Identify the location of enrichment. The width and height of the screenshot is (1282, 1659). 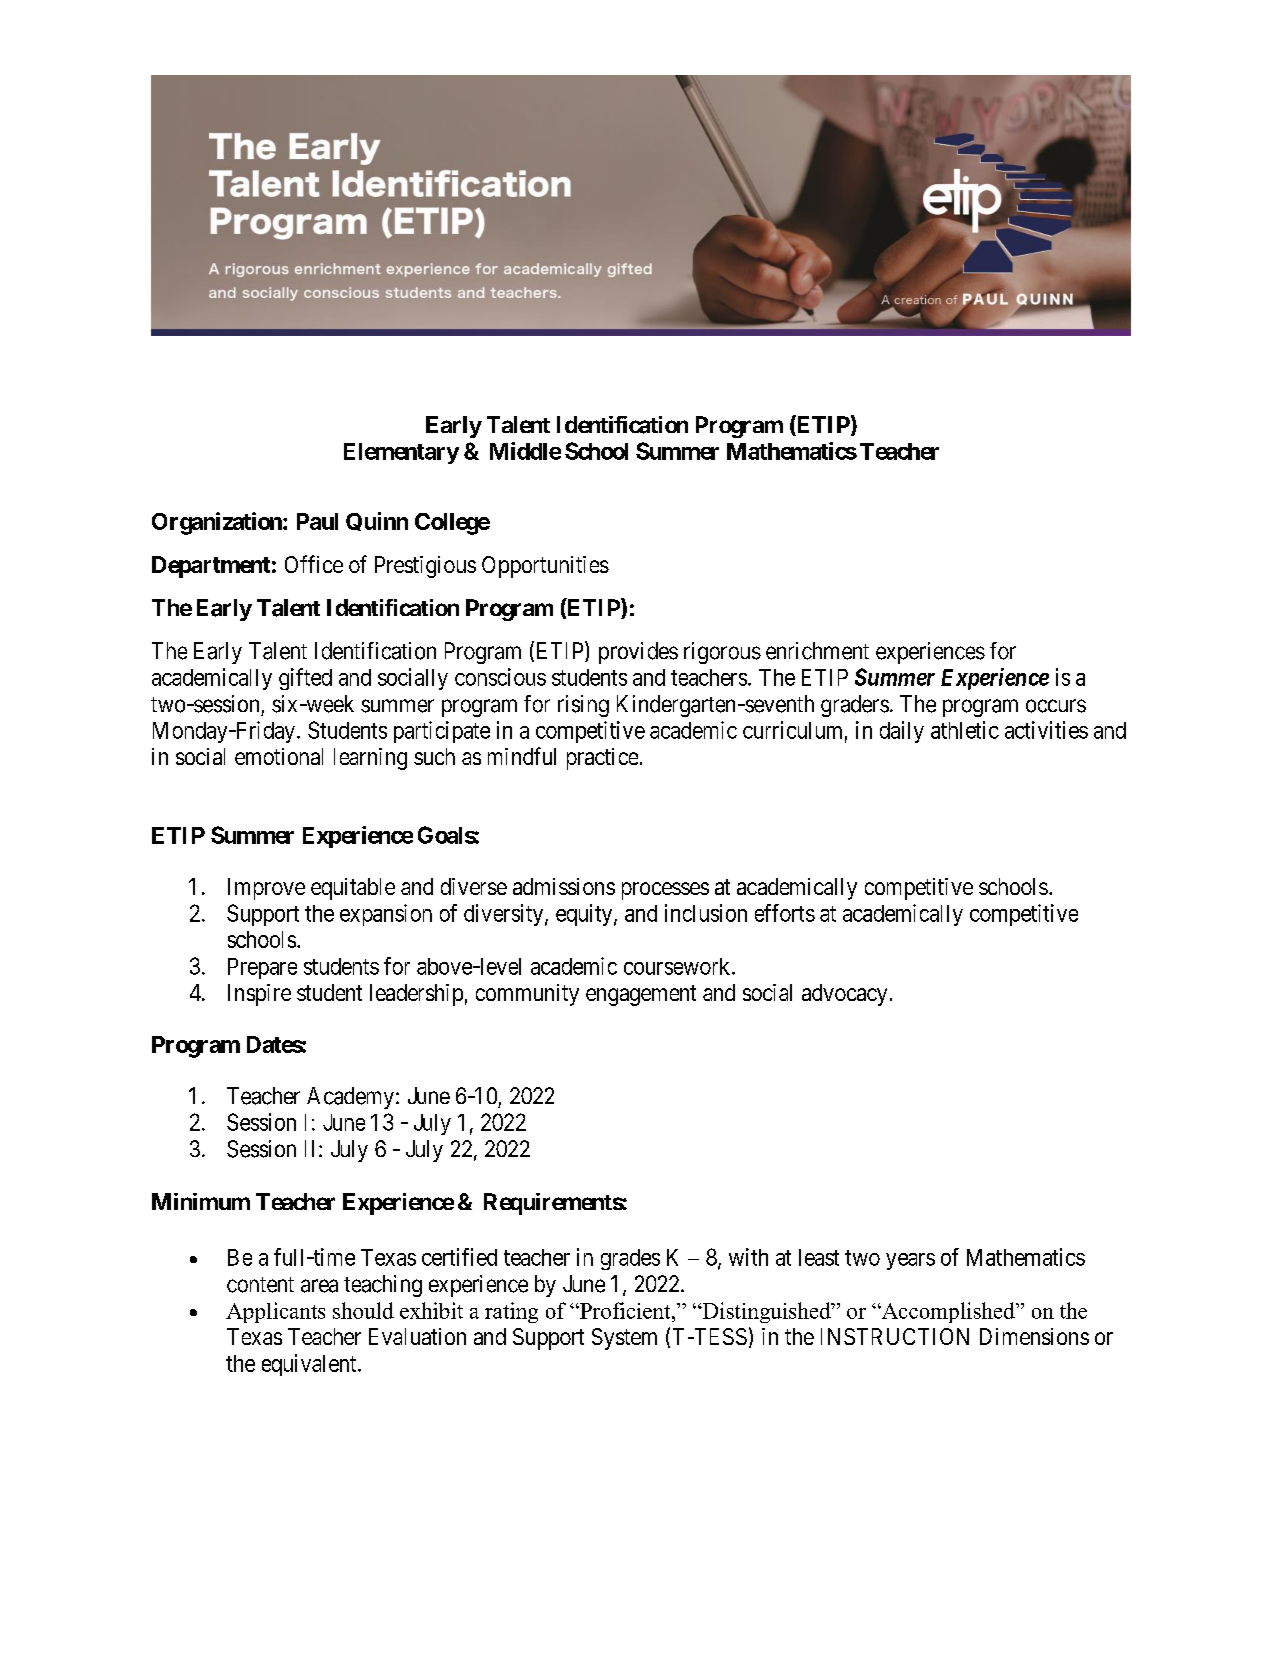
(817, 651).
